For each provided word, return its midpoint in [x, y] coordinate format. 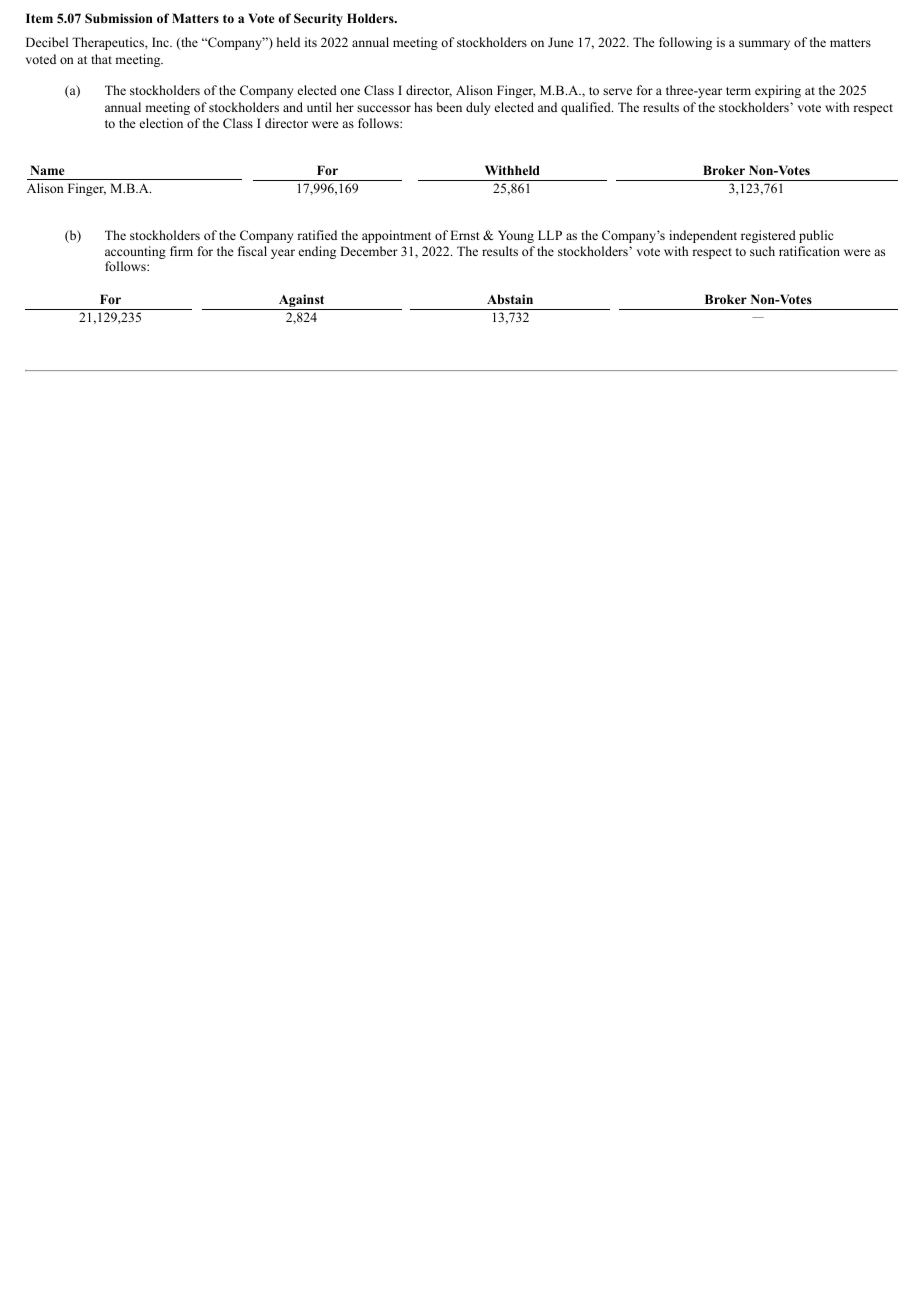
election [161, 123]
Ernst [465, 235]
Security [318, 19]
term [738, 91]
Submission [119, 18]
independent [703, 236]
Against [301, 302]
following [685, 43]
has [423, 107]
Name [47, 170]
